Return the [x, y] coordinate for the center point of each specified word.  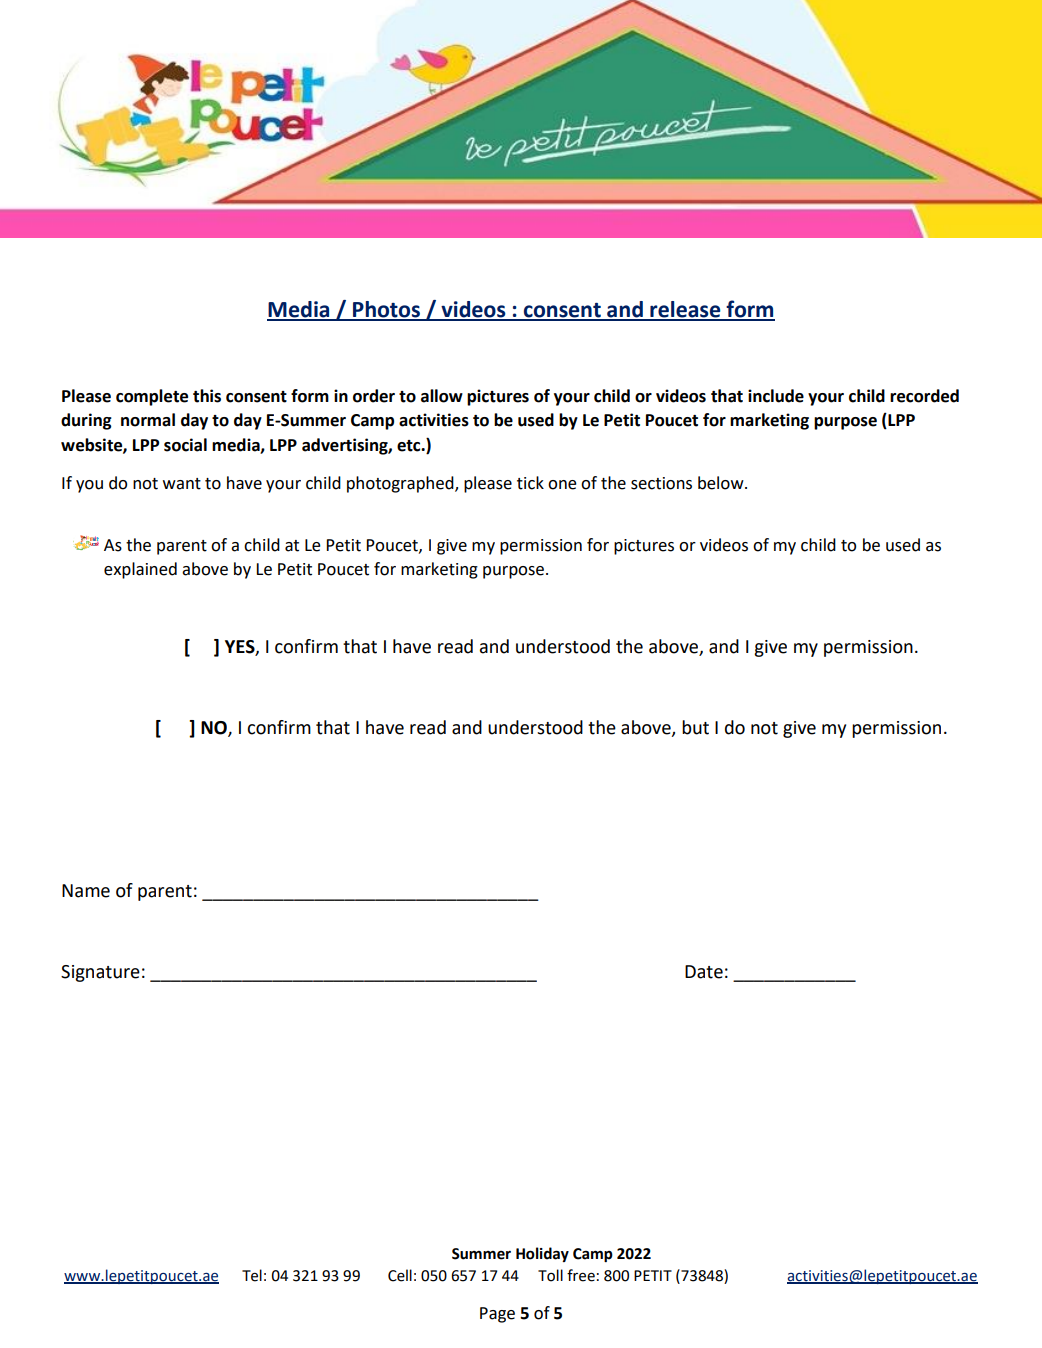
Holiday [542, 1254]
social [185, 445]
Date [704, 972]
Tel [252, 1275]
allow [442, 396]
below [722, 483]
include [776, 396]
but [695, 727]
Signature [100, 973]
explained [140, 570]
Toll [550, 1275]
